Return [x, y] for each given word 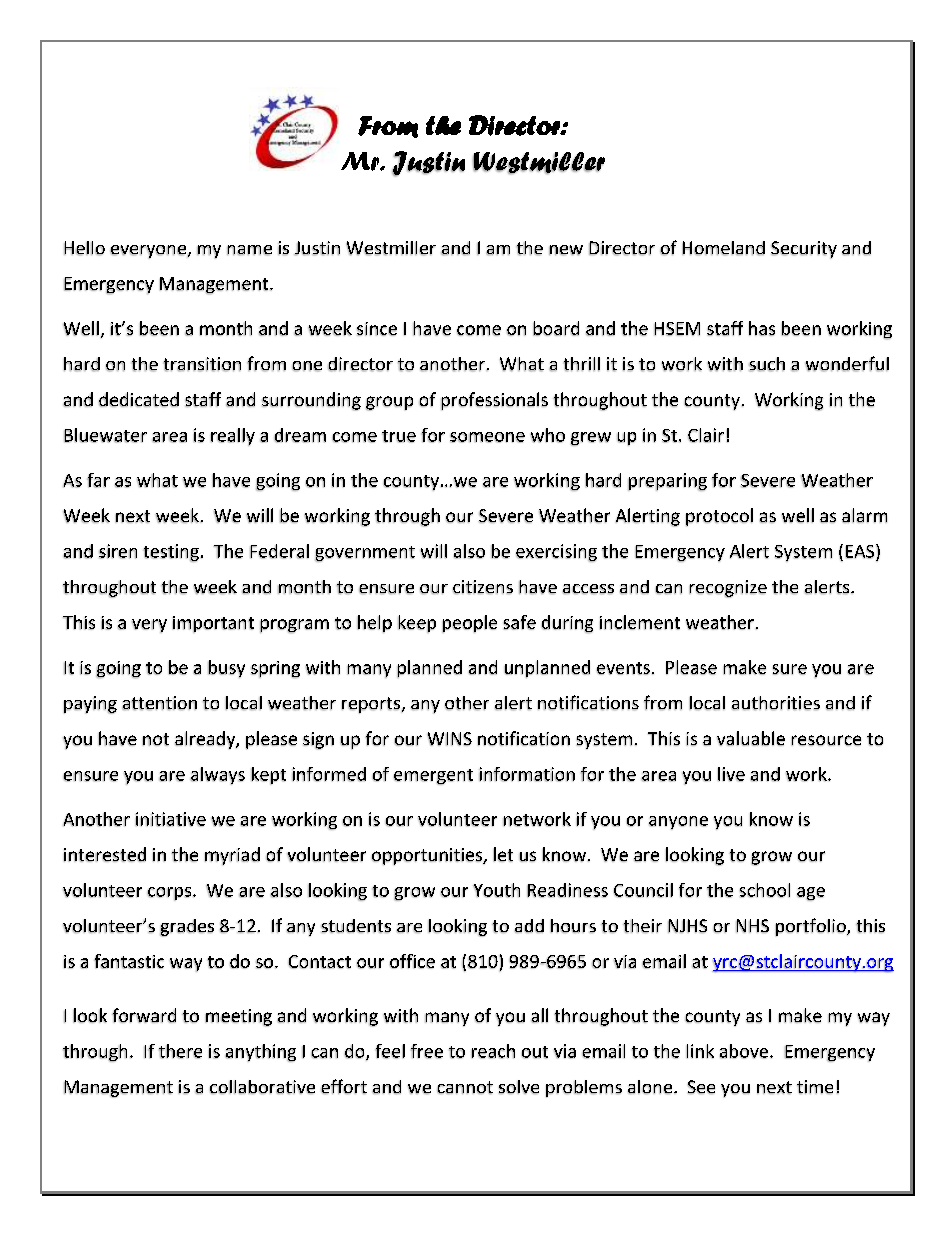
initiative [171, 819]
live [731, 774]
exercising [556, 553]
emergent [433, 777]
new [566, 250]
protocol [719, 517]
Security [804, 250]
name [249, 250]
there [180, 1051]
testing [171, 553]
